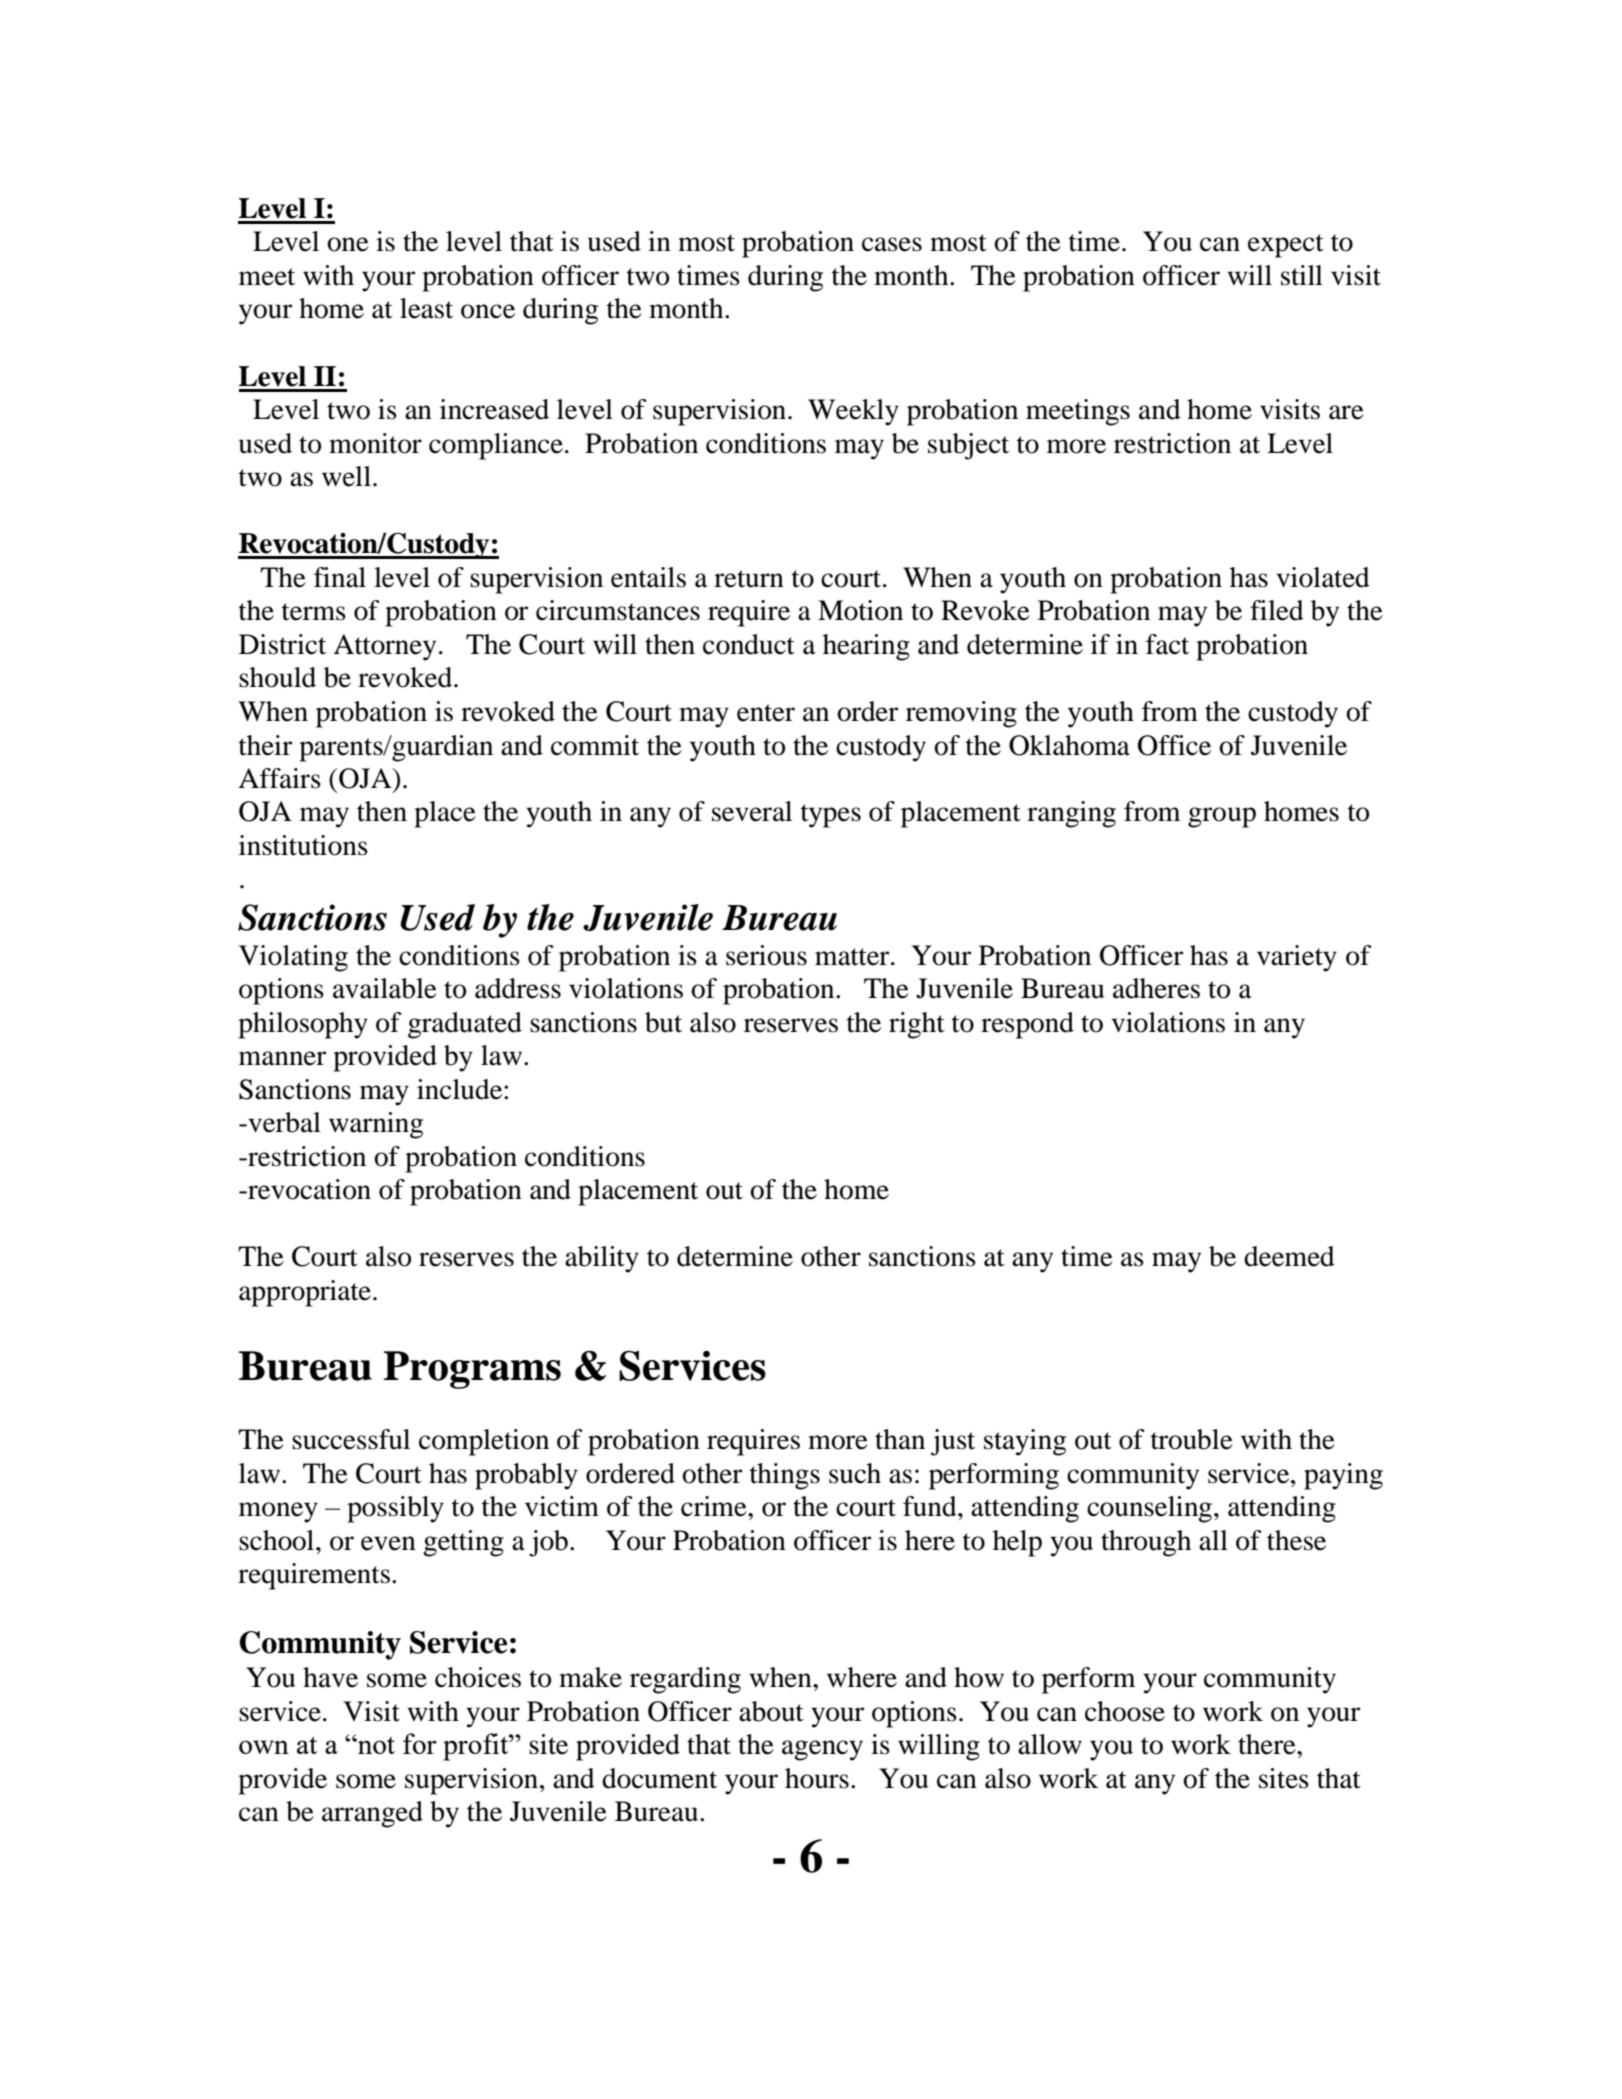 The height and width of the screenshot is (2099, 1622). I want to click on arranged, so click(372, 1814).
